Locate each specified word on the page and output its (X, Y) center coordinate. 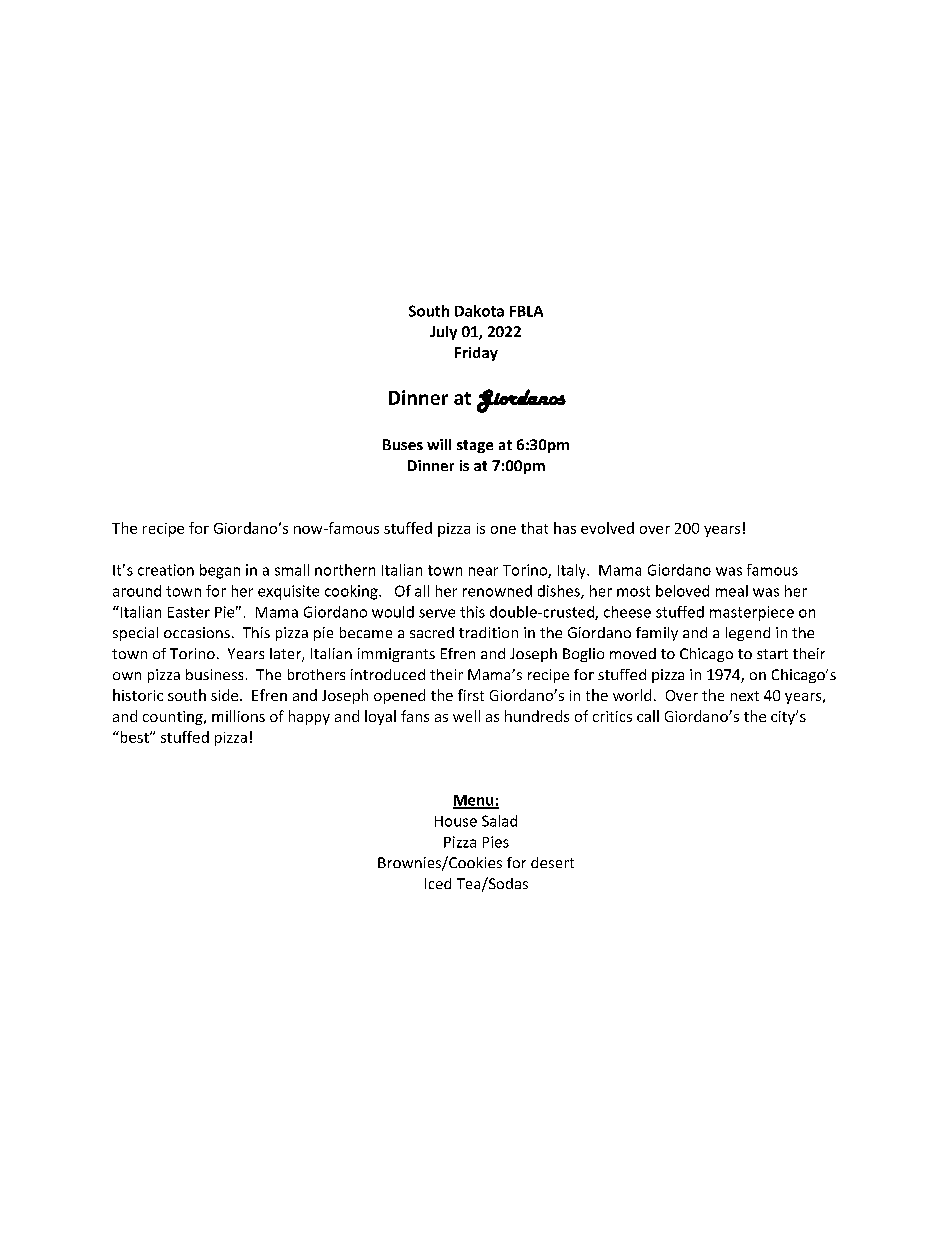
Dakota (479, 311)
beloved (682, 591)
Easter (189, 612)
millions (238, 716)
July (443, 333)
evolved (607, 528)
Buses (403, 444)
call (648, 716)
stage (475, 446)
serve (437, 613)
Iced (438, 883)
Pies (496, 842)
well (466, 716)
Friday (476, 354)
